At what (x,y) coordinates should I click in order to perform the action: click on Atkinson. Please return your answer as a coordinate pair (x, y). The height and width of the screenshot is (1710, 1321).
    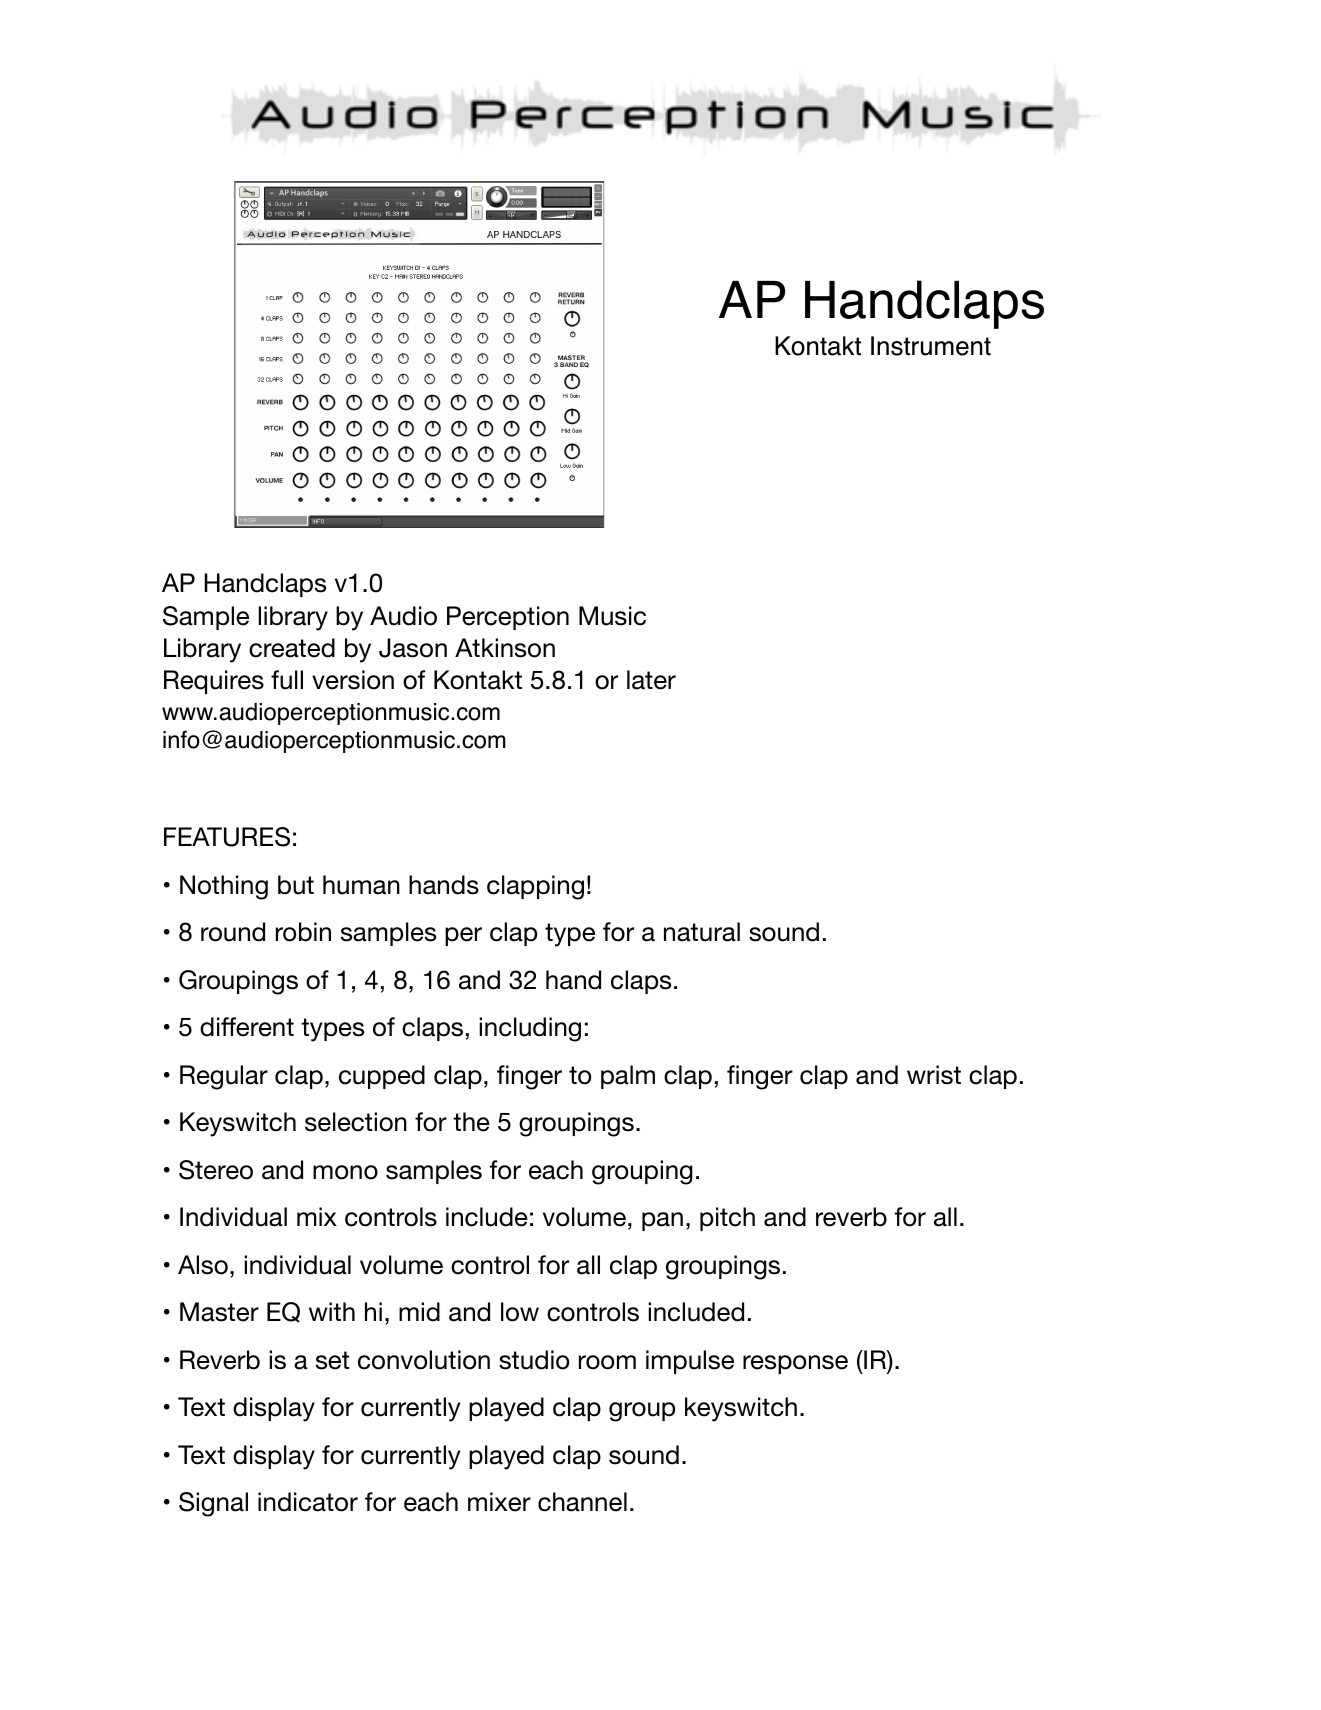
    Looking at the image, I should click on (505, 648).
